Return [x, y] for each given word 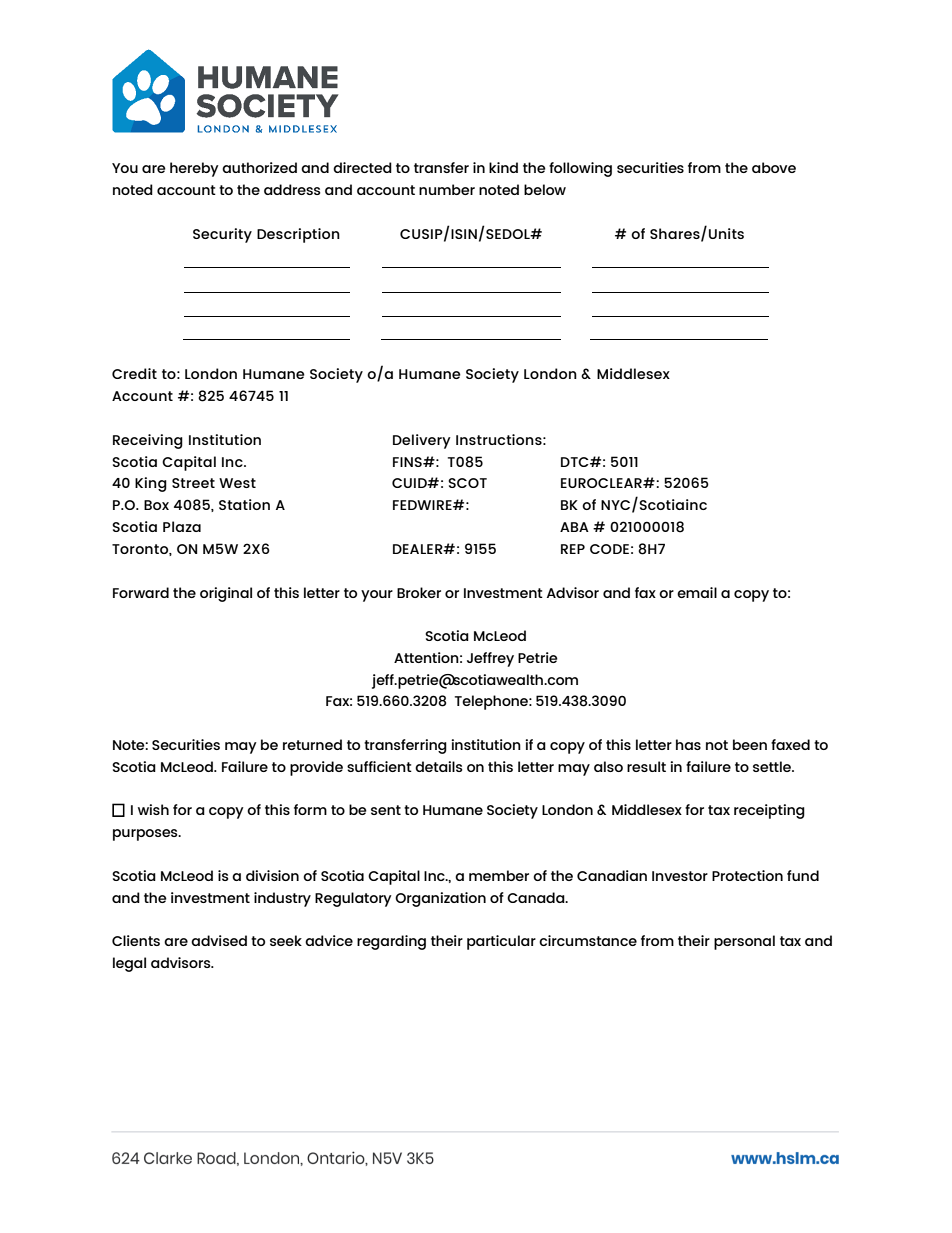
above [774, 167]
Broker [419, 592]
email [697, 592]
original [226, 594]
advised [219, 940]
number [447, 189]
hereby [194, 169]
